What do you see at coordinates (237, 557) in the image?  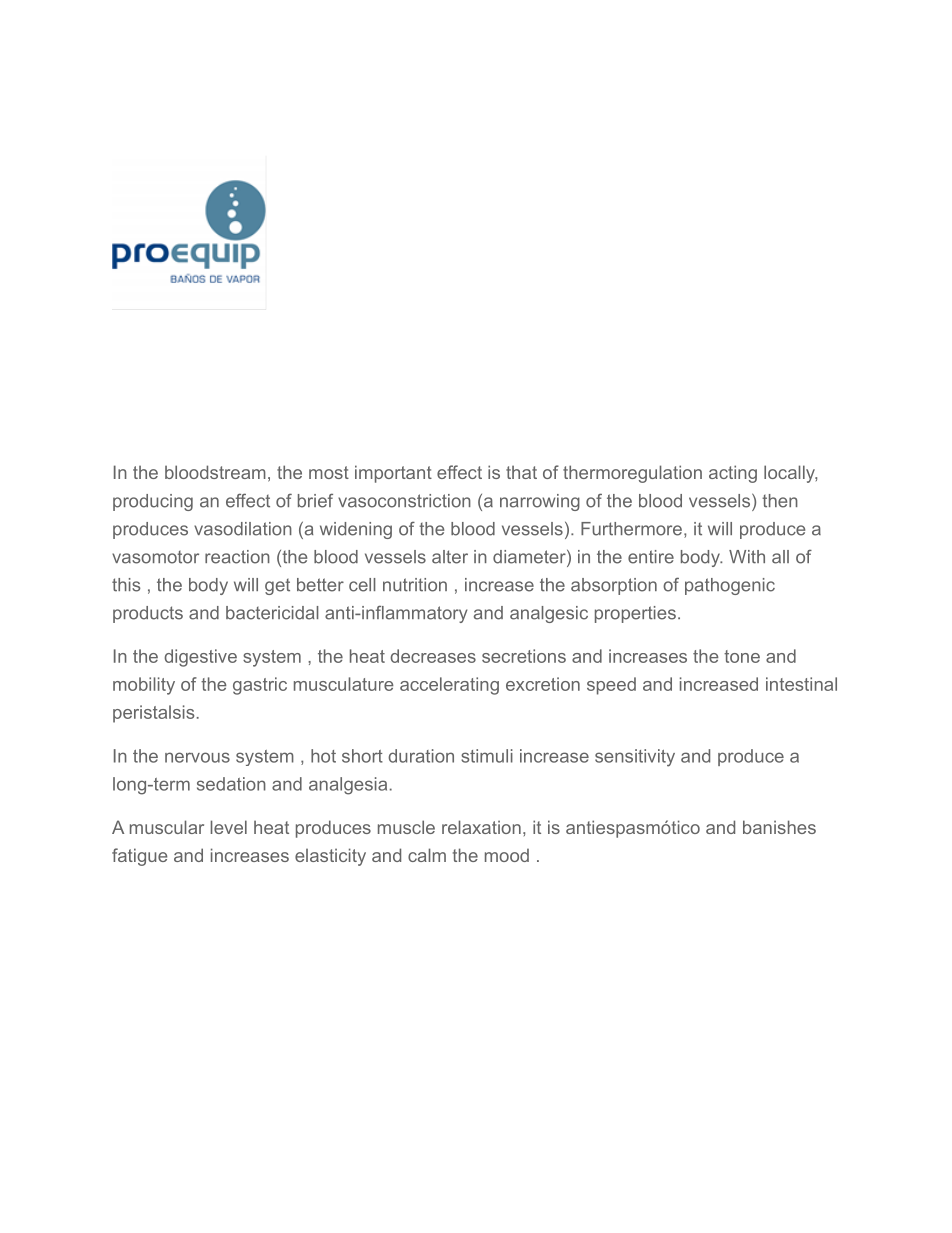 I see `reaction` at bounding box center [237, 557].
